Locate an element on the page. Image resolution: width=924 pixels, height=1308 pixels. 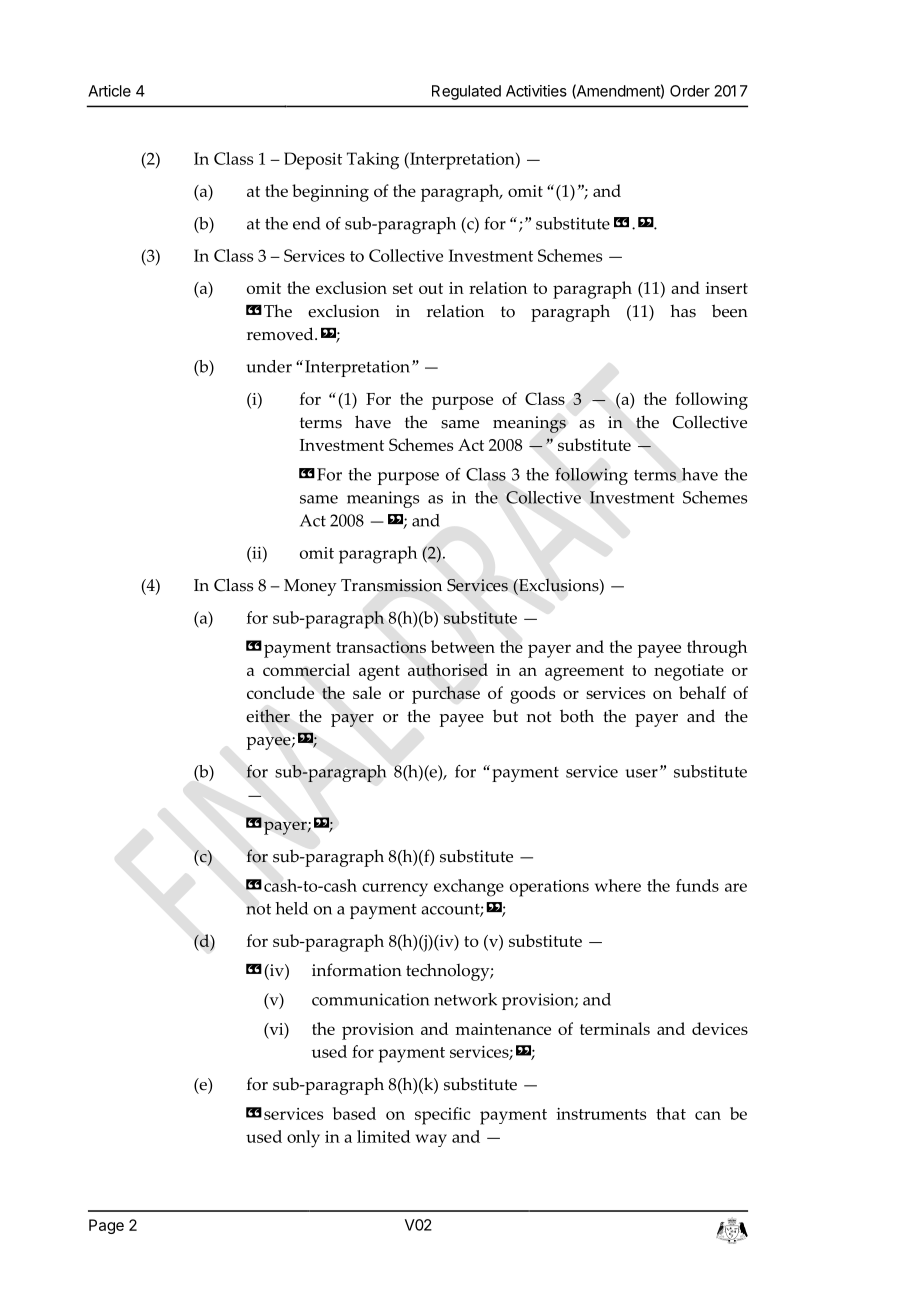
Order is located at coordinates (690, 91).
